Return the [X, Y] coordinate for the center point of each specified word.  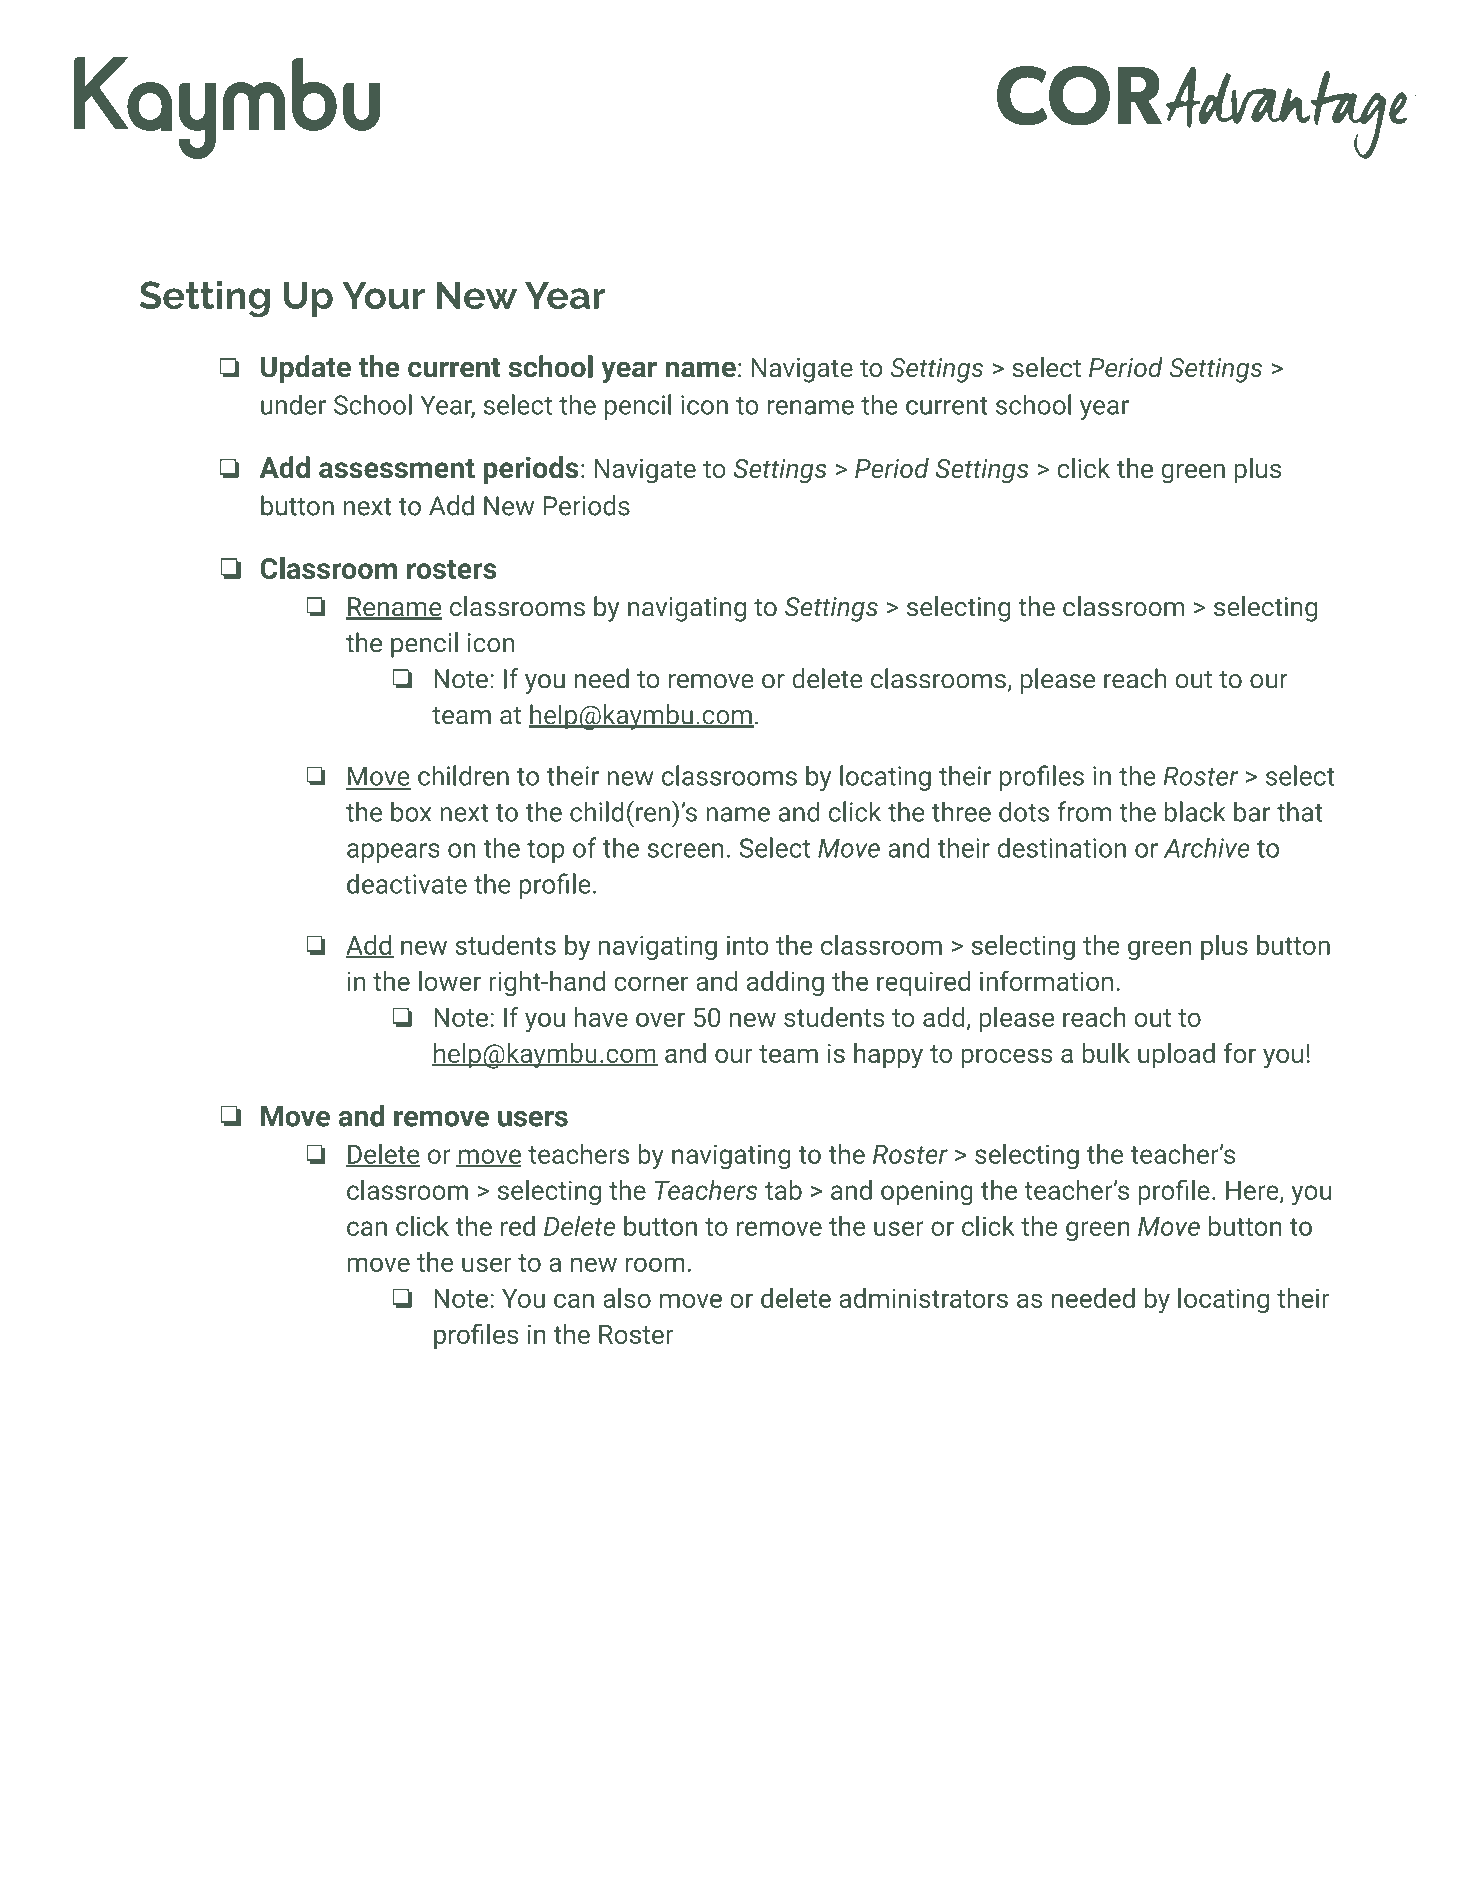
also [627, 1298]
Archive [1207, 847]
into [748, 945]
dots [1024, 811]
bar [1252, 811]
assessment [397, 468]
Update [306, 369]
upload [1176, 1055]
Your [383, 295]
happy [888, 1056]
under [293, 404]
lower [450, 981]
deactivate [407, 883]
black [1195, 811]
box [411, 811]
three [961, 811]
